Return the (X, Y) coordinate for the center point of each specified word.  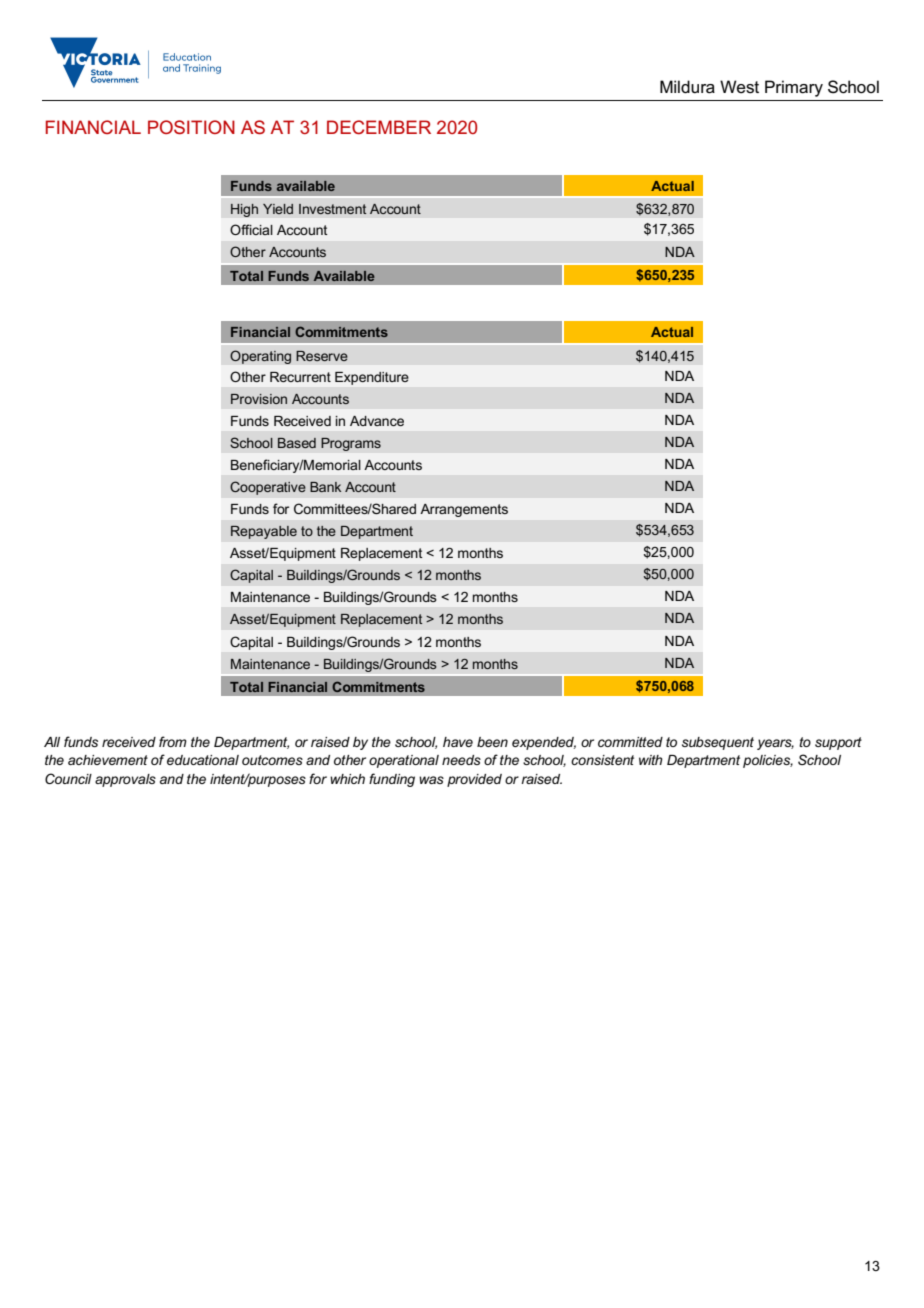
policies (768, 761)
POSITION (191, 127)
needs (461, 760)
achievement (108, 760)
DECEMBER (379, 127)
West (739, 87)
